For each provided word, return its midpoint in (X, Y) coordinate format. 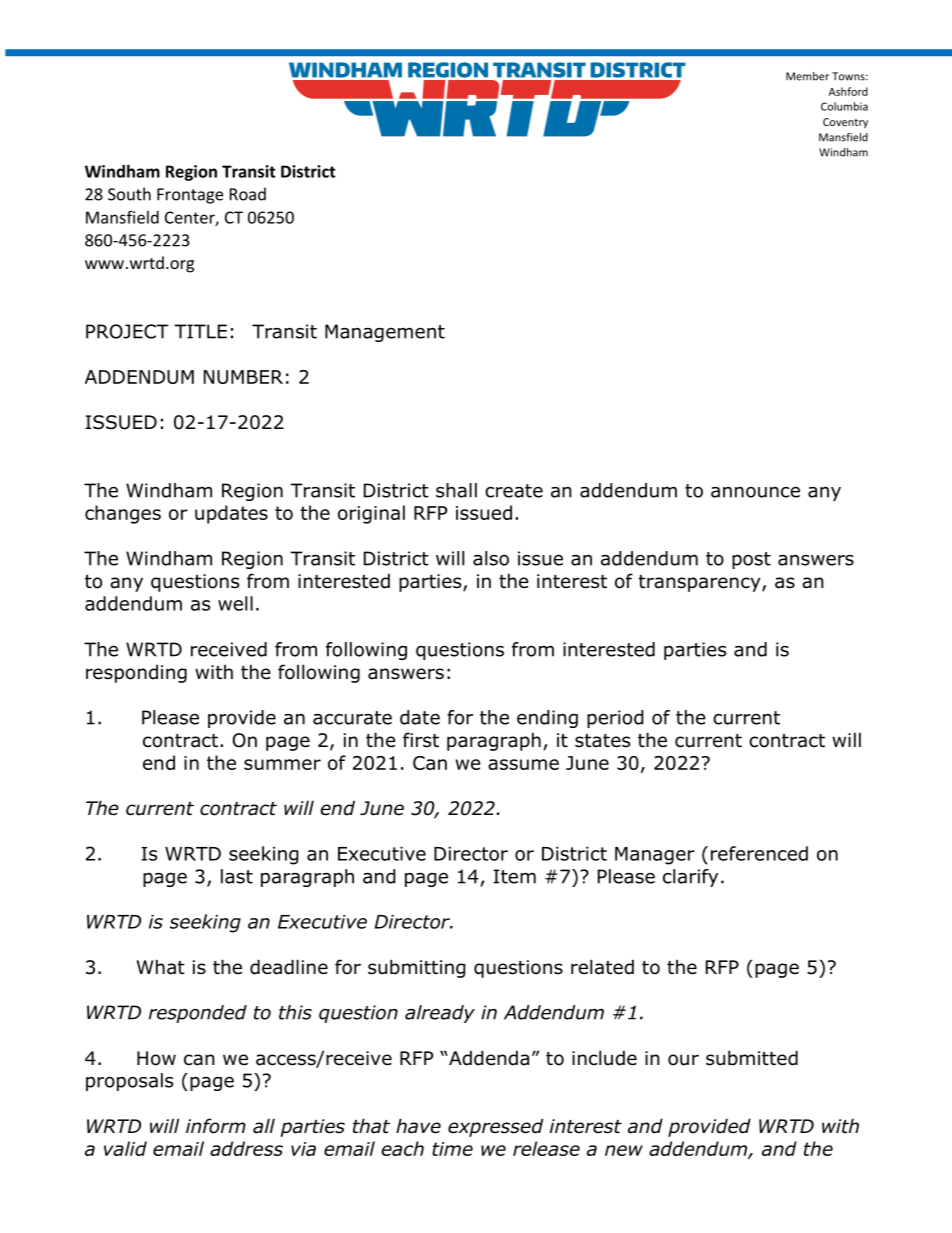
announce (755, 492)
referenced (759, 853)
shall (456, 490)
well (235, 603)
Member (807, 76)
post (751, 560)
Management (385, 333)
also (491, 558)
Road (248, 194)
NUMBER (243, 377)
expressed (495, 1127)
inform (216, 1126)
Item (514, 876)
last (237, 876)
